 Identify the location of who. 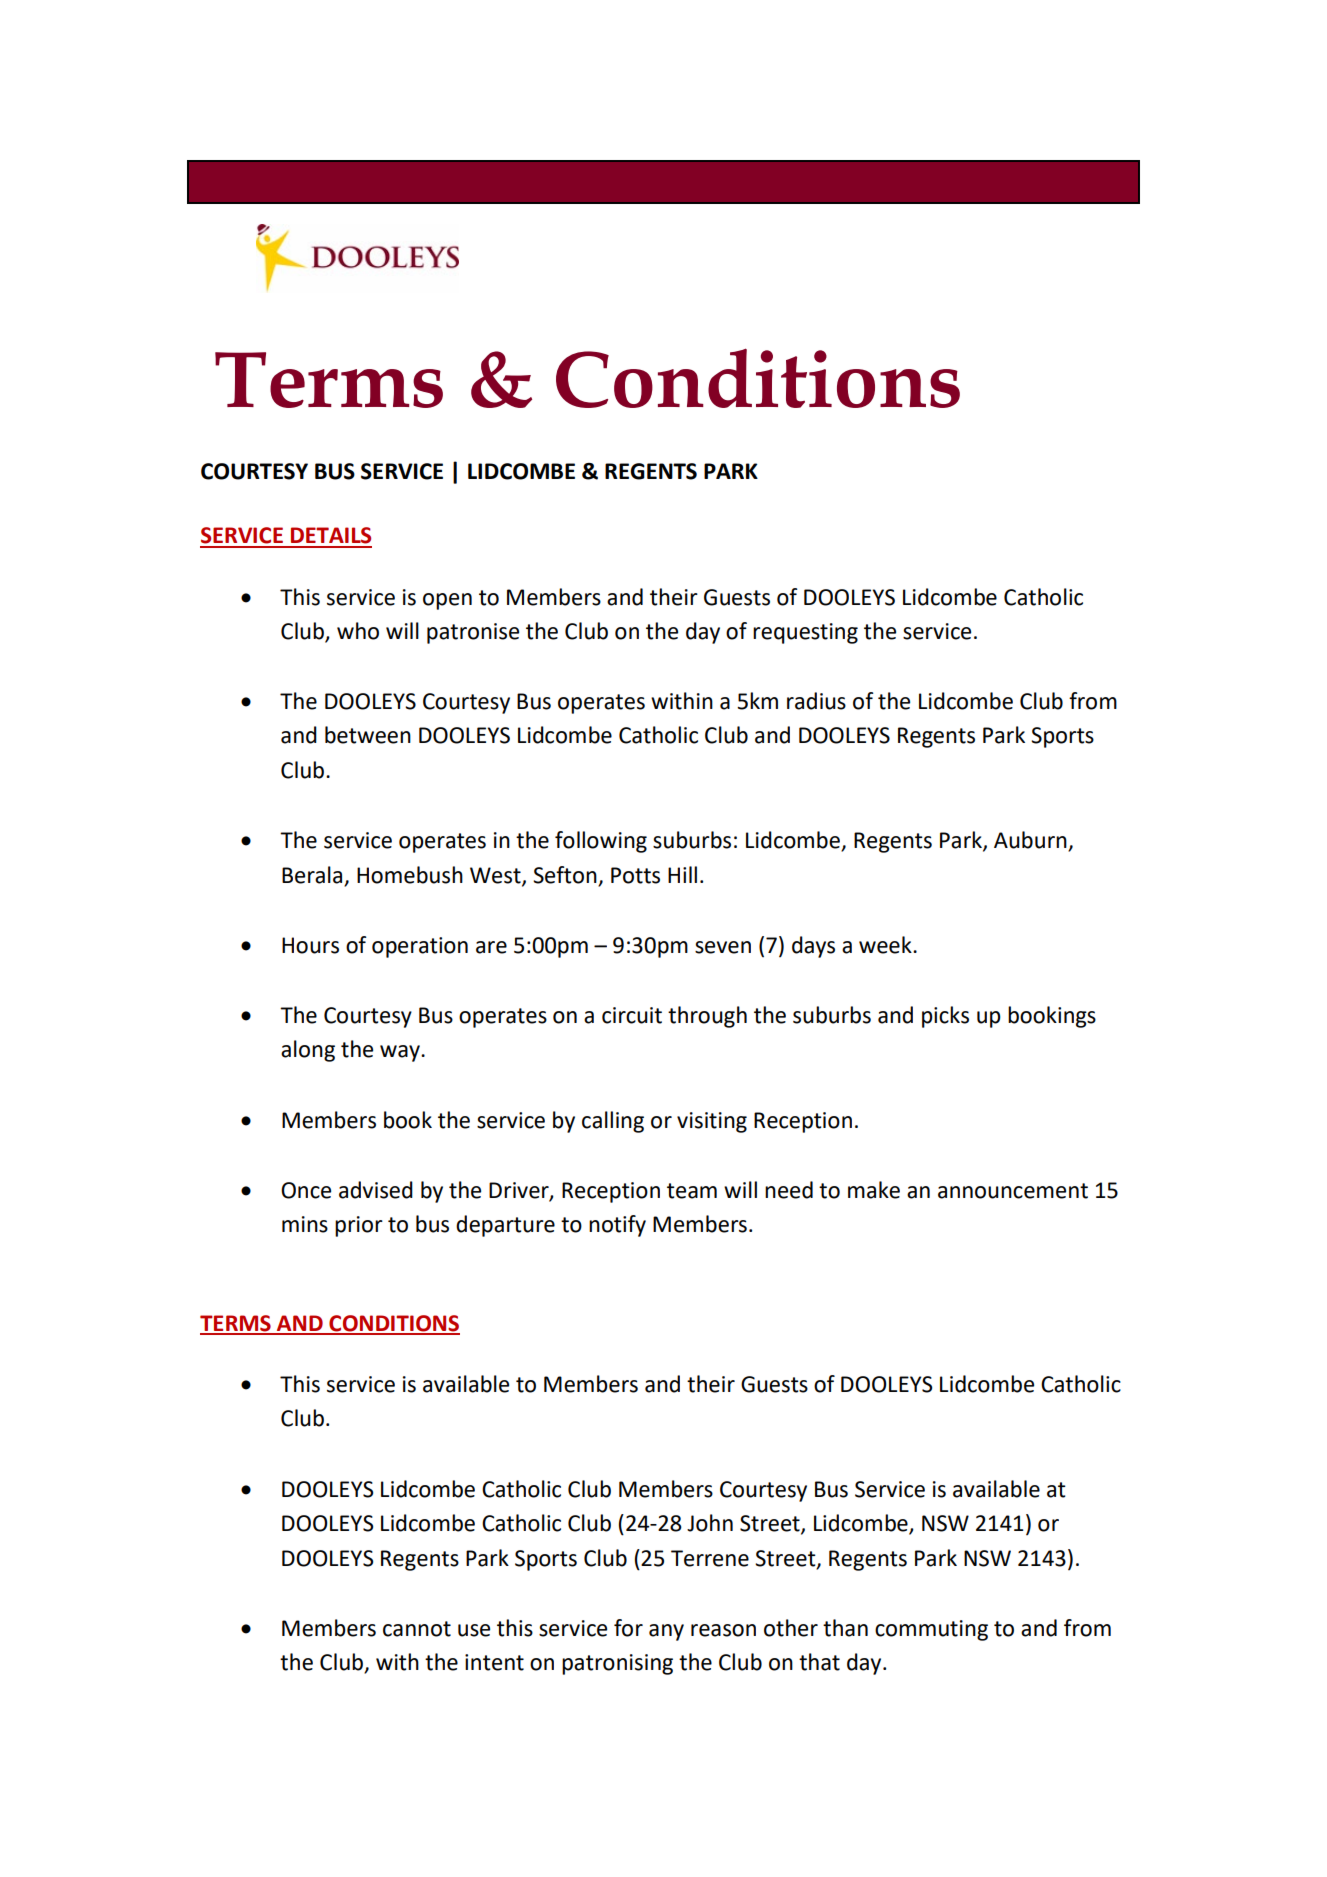
(358, 631).
